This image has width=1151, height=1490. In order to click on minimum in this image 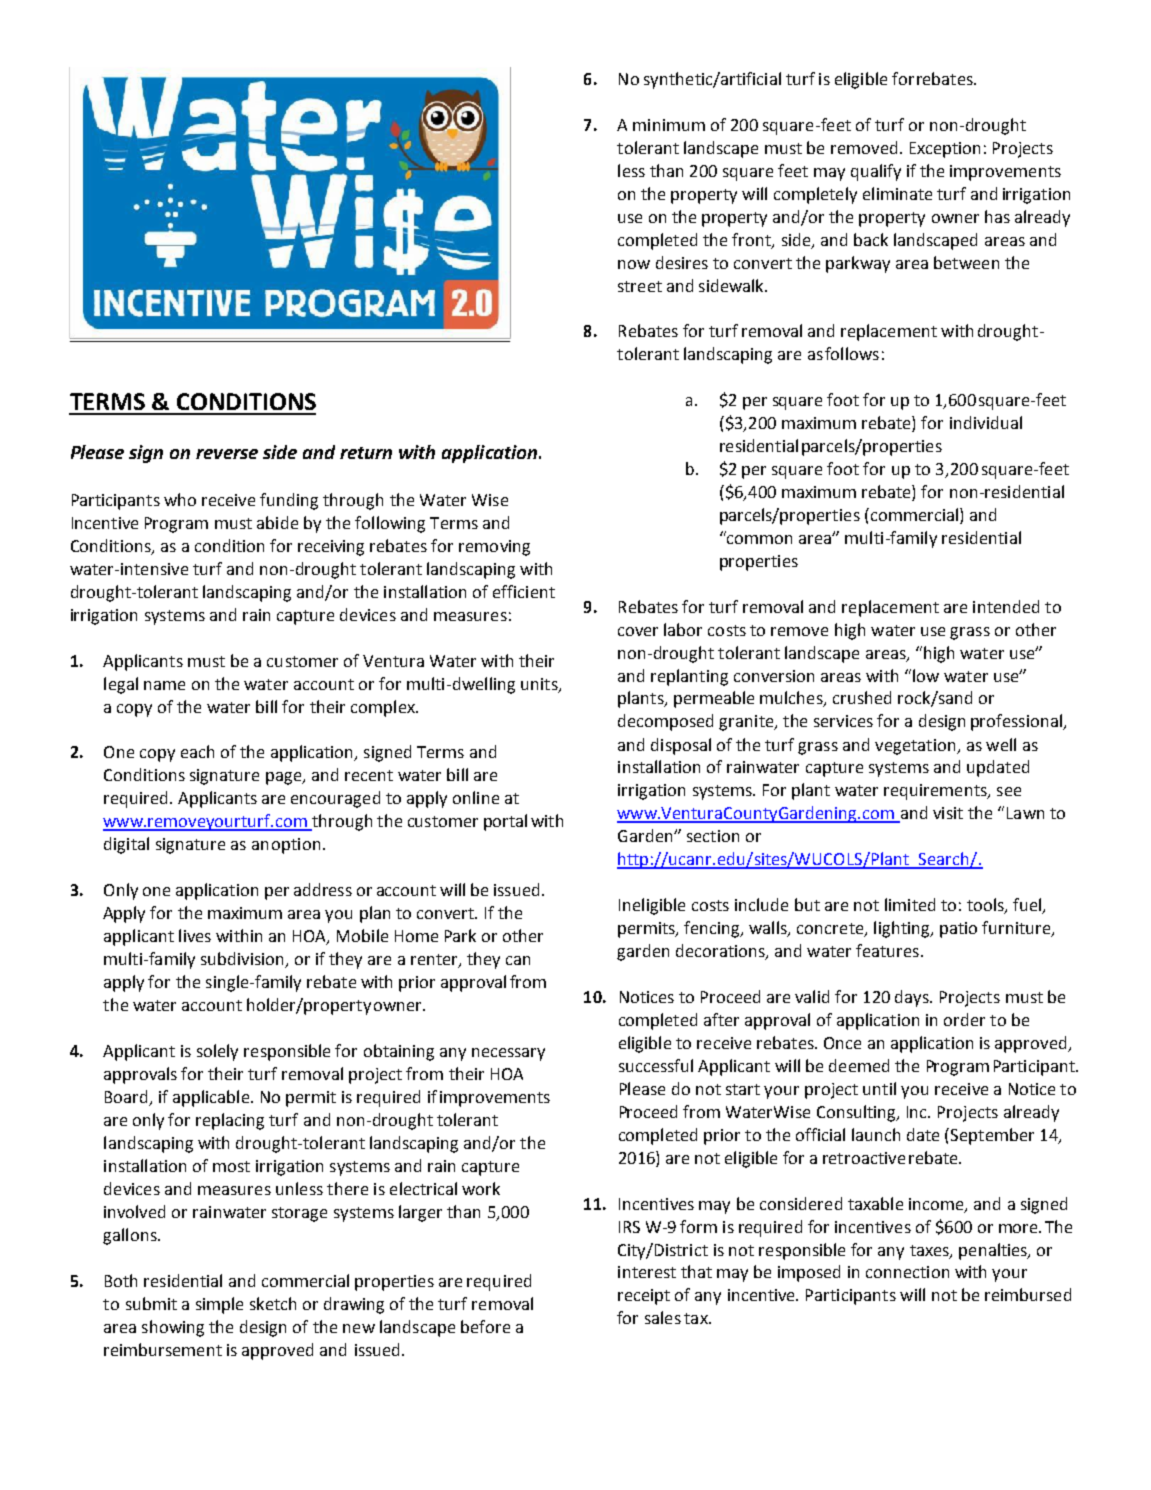, I will do `click(669, 125)`.
